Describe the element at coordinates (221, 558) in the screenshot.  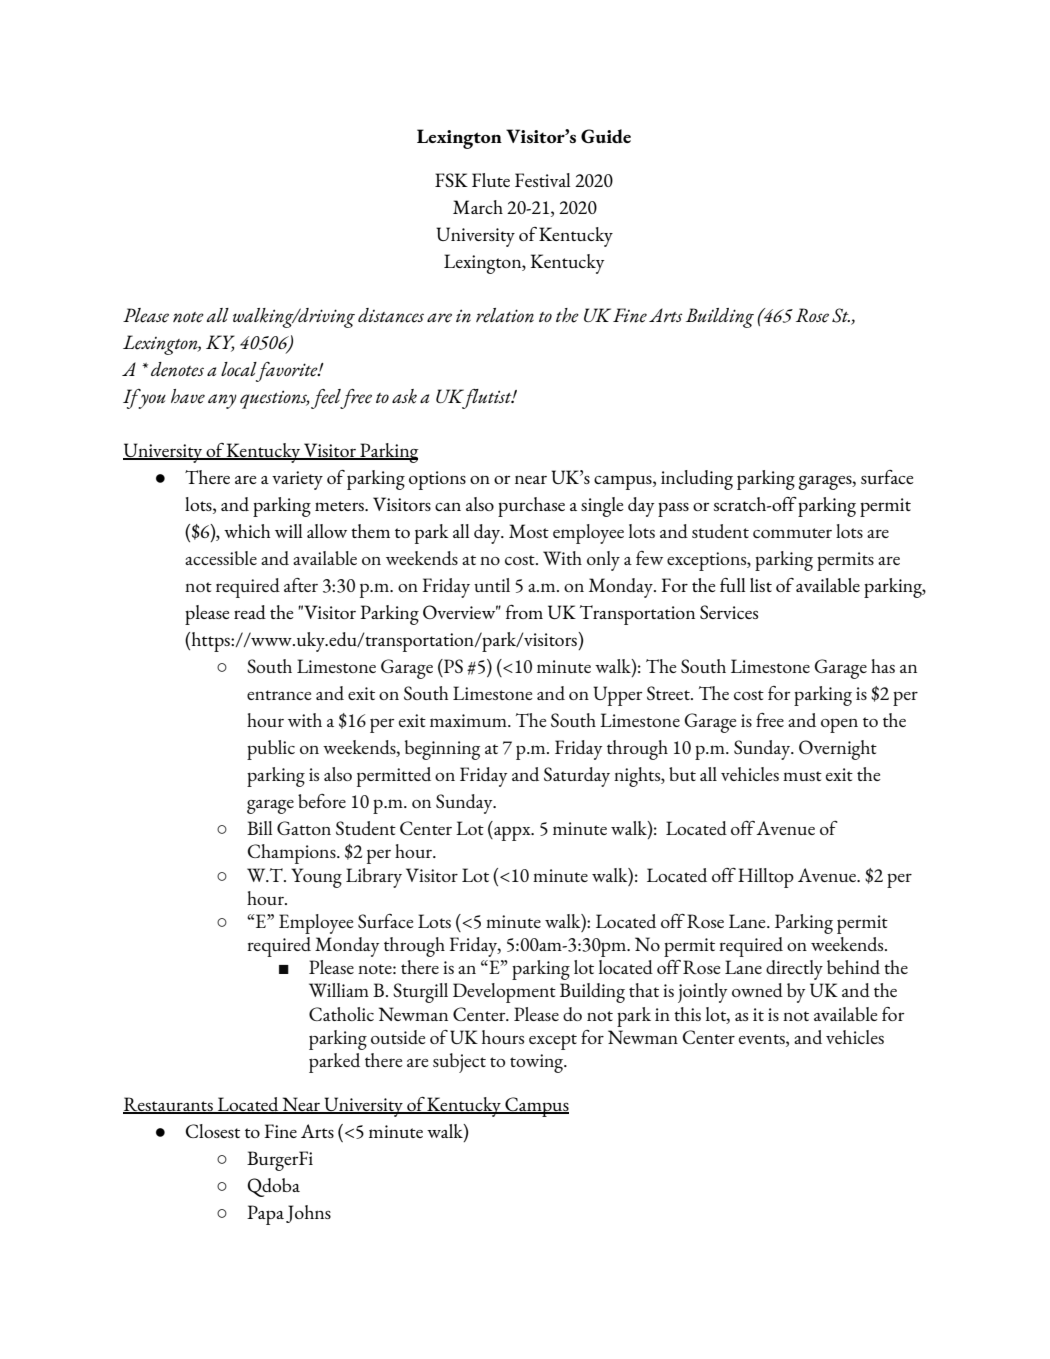
I see `accessible` at that location.
